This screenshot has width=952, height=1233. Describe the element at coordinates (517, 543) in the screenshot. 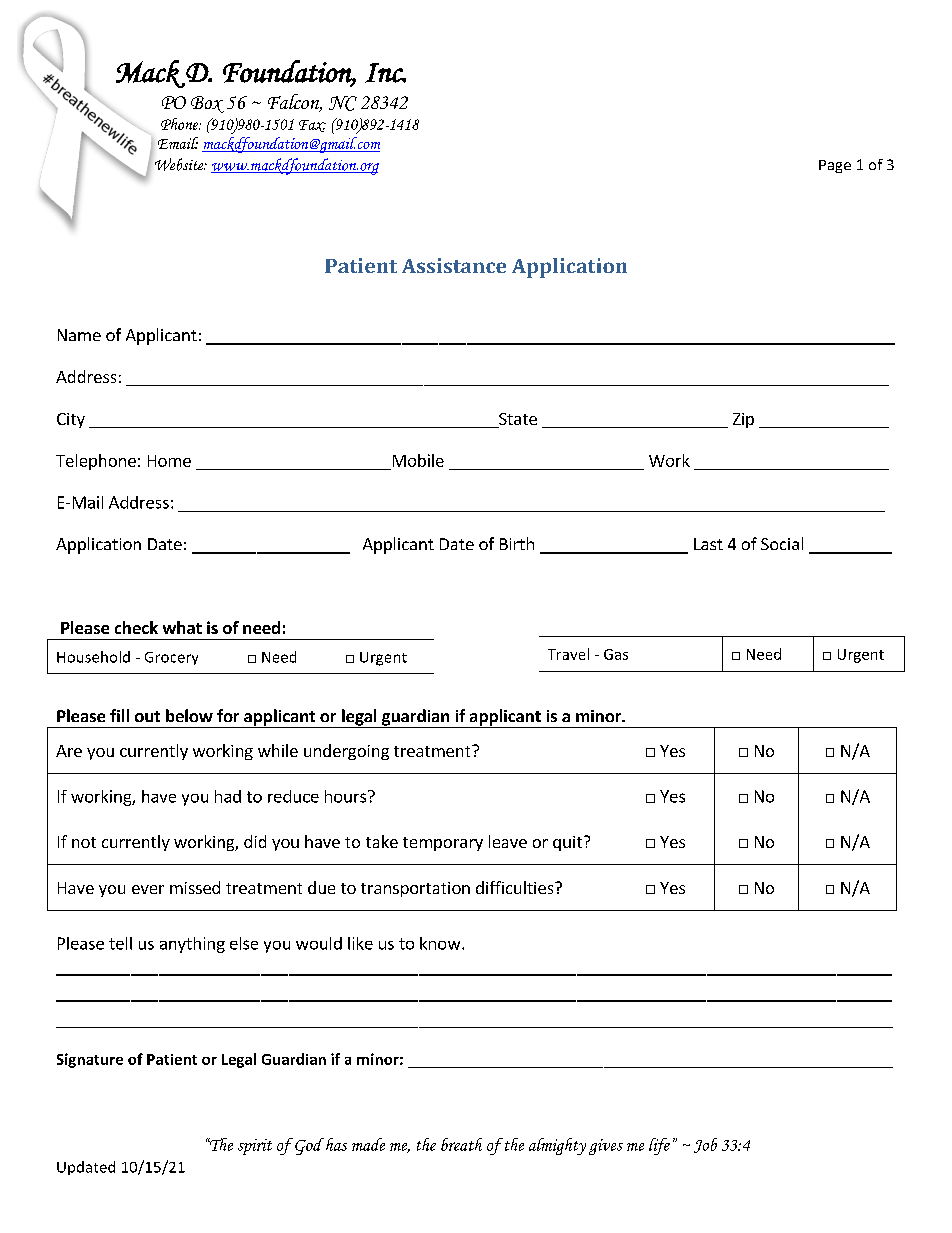

I see `Birth` at that location.
